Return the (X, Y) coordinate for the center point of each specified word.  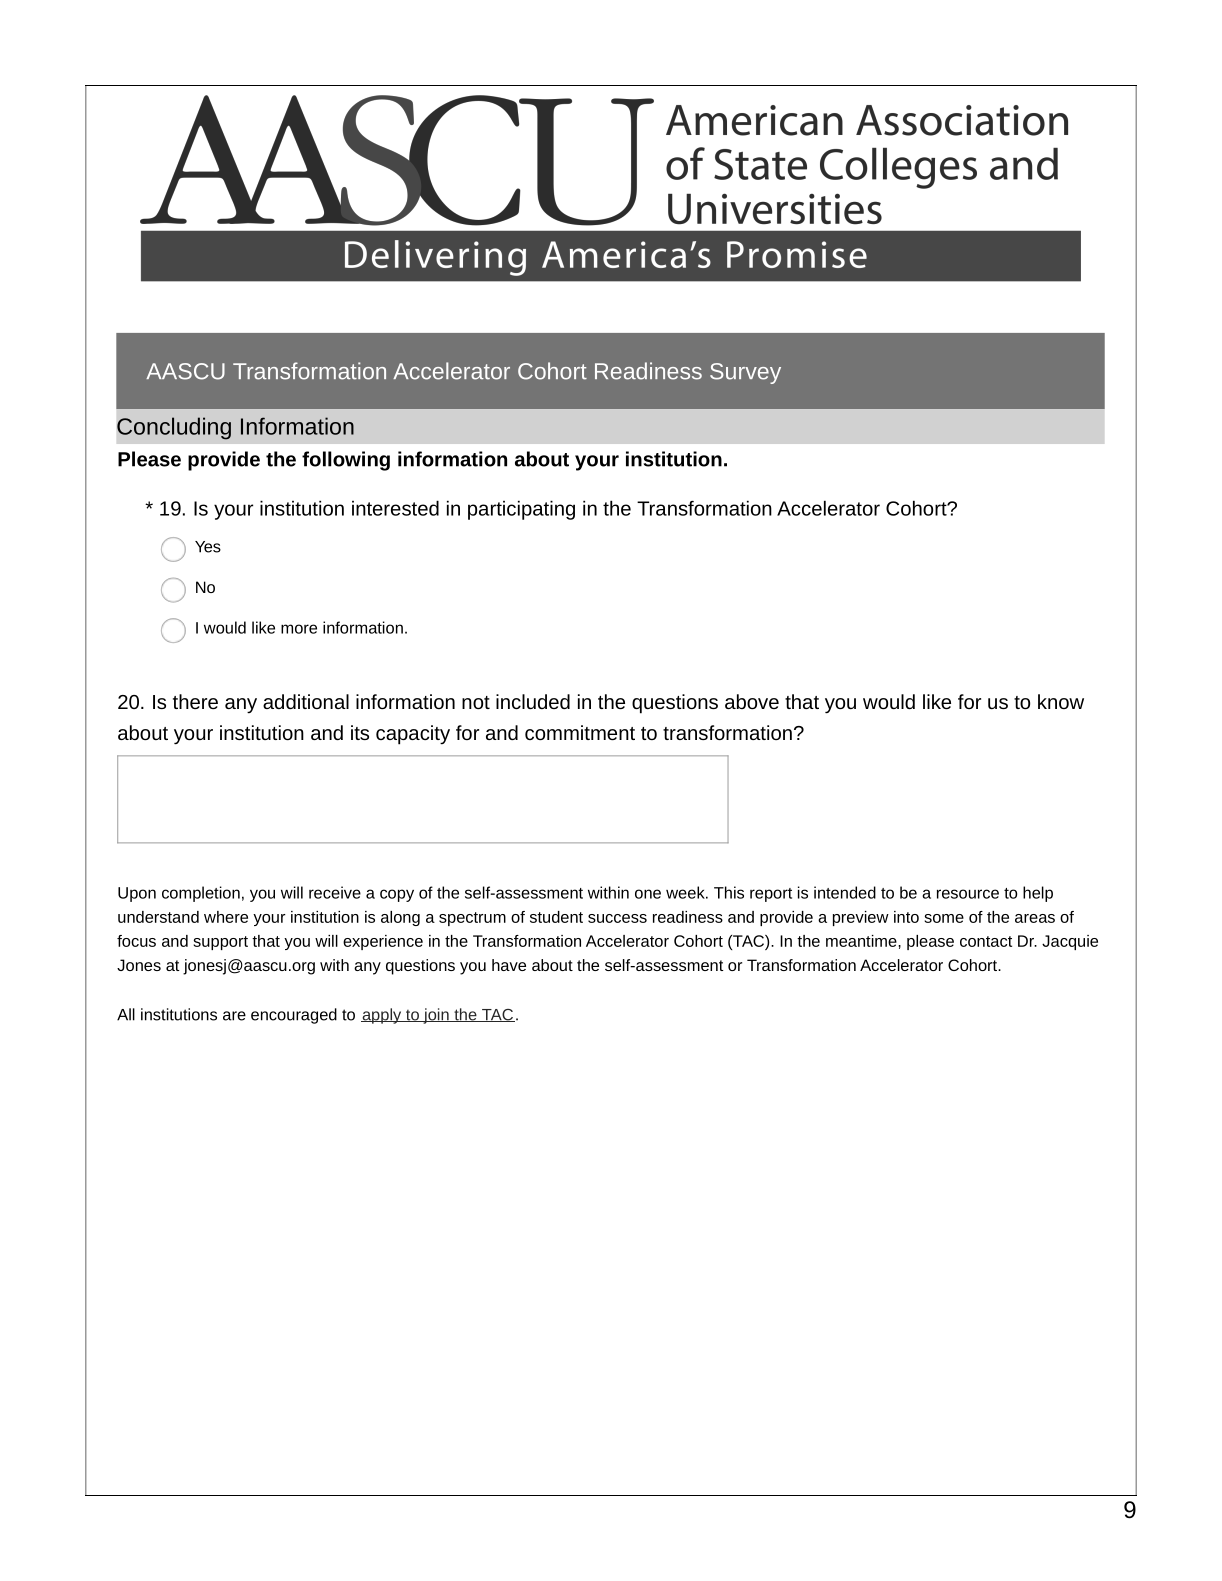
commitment (580, 732)
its (360, 732)
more (299, 629)
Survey (745, 373)
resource (968, 894)
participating (521, 510)
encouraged (294, 1016)
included (533, 701)
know (1061, 701)
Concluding (174, 428)
